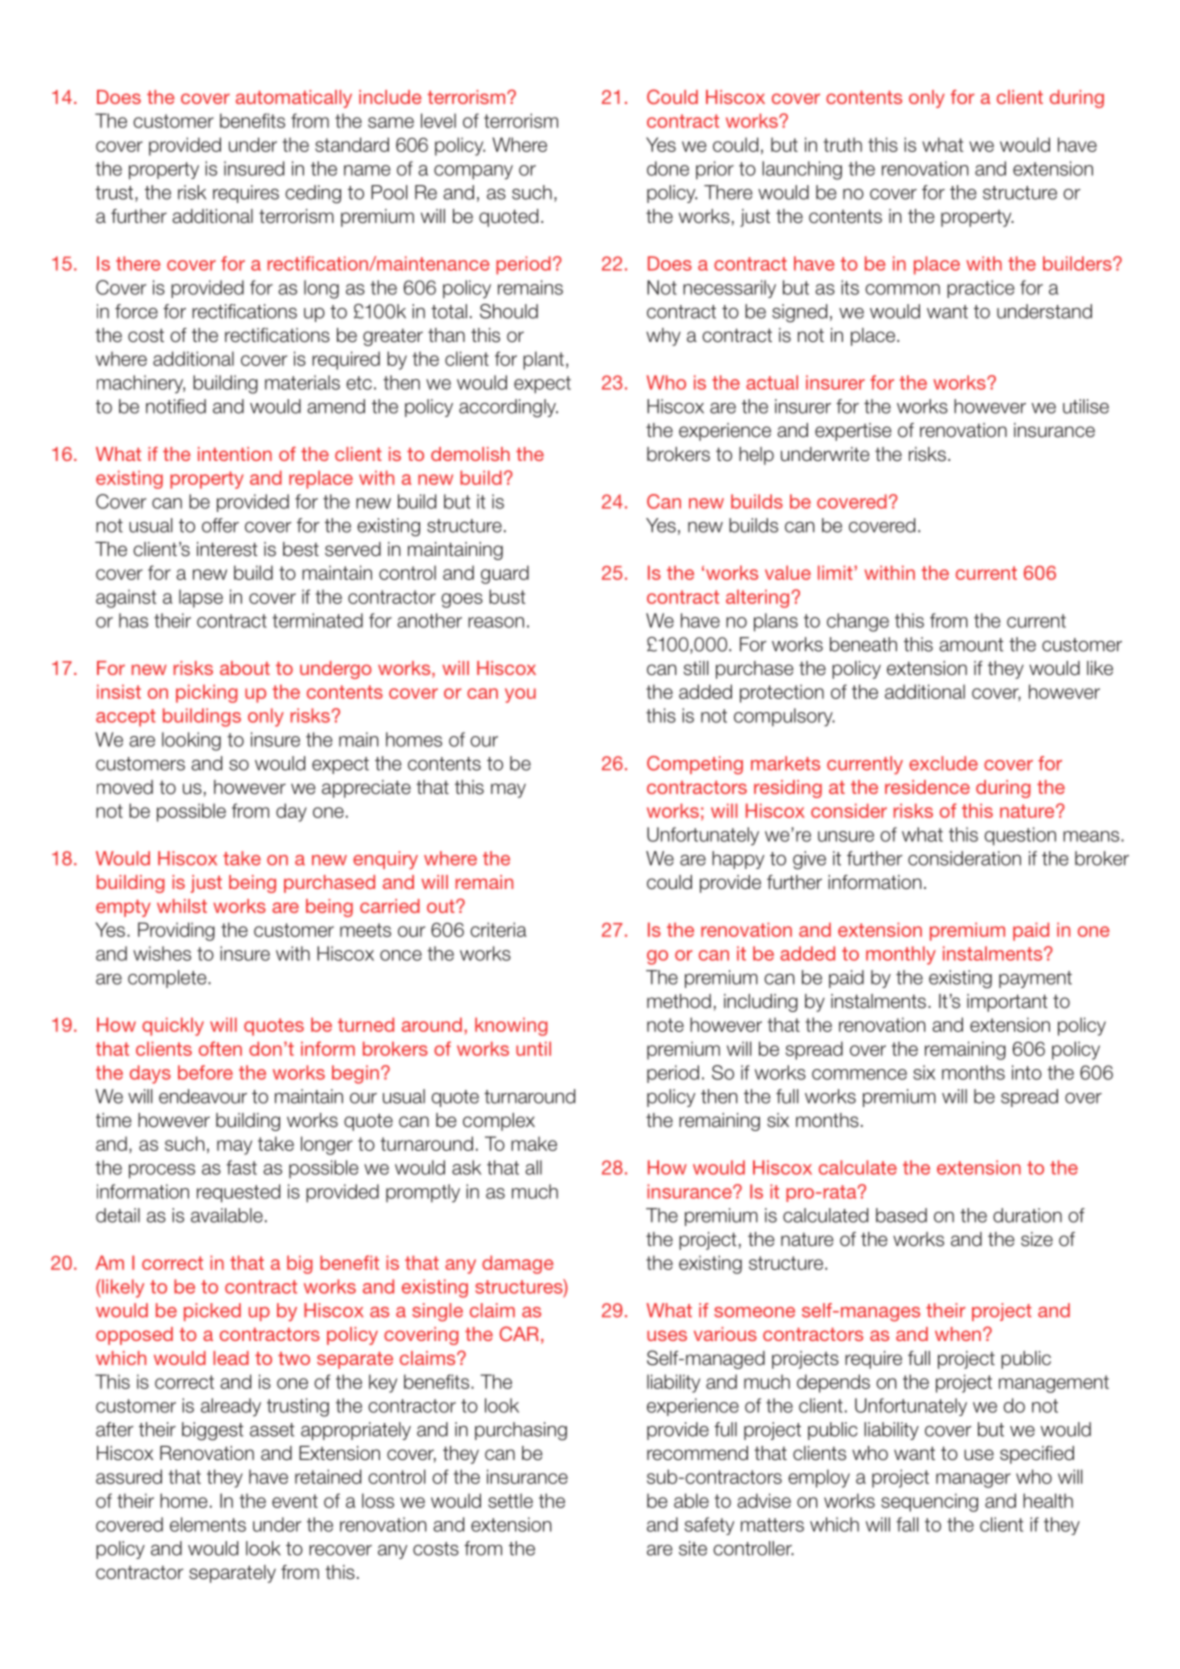 The width and height of the image is (1180, 1669). Describe the element at coordinates (294, 99) in the image. I see `automatically` at that location.
